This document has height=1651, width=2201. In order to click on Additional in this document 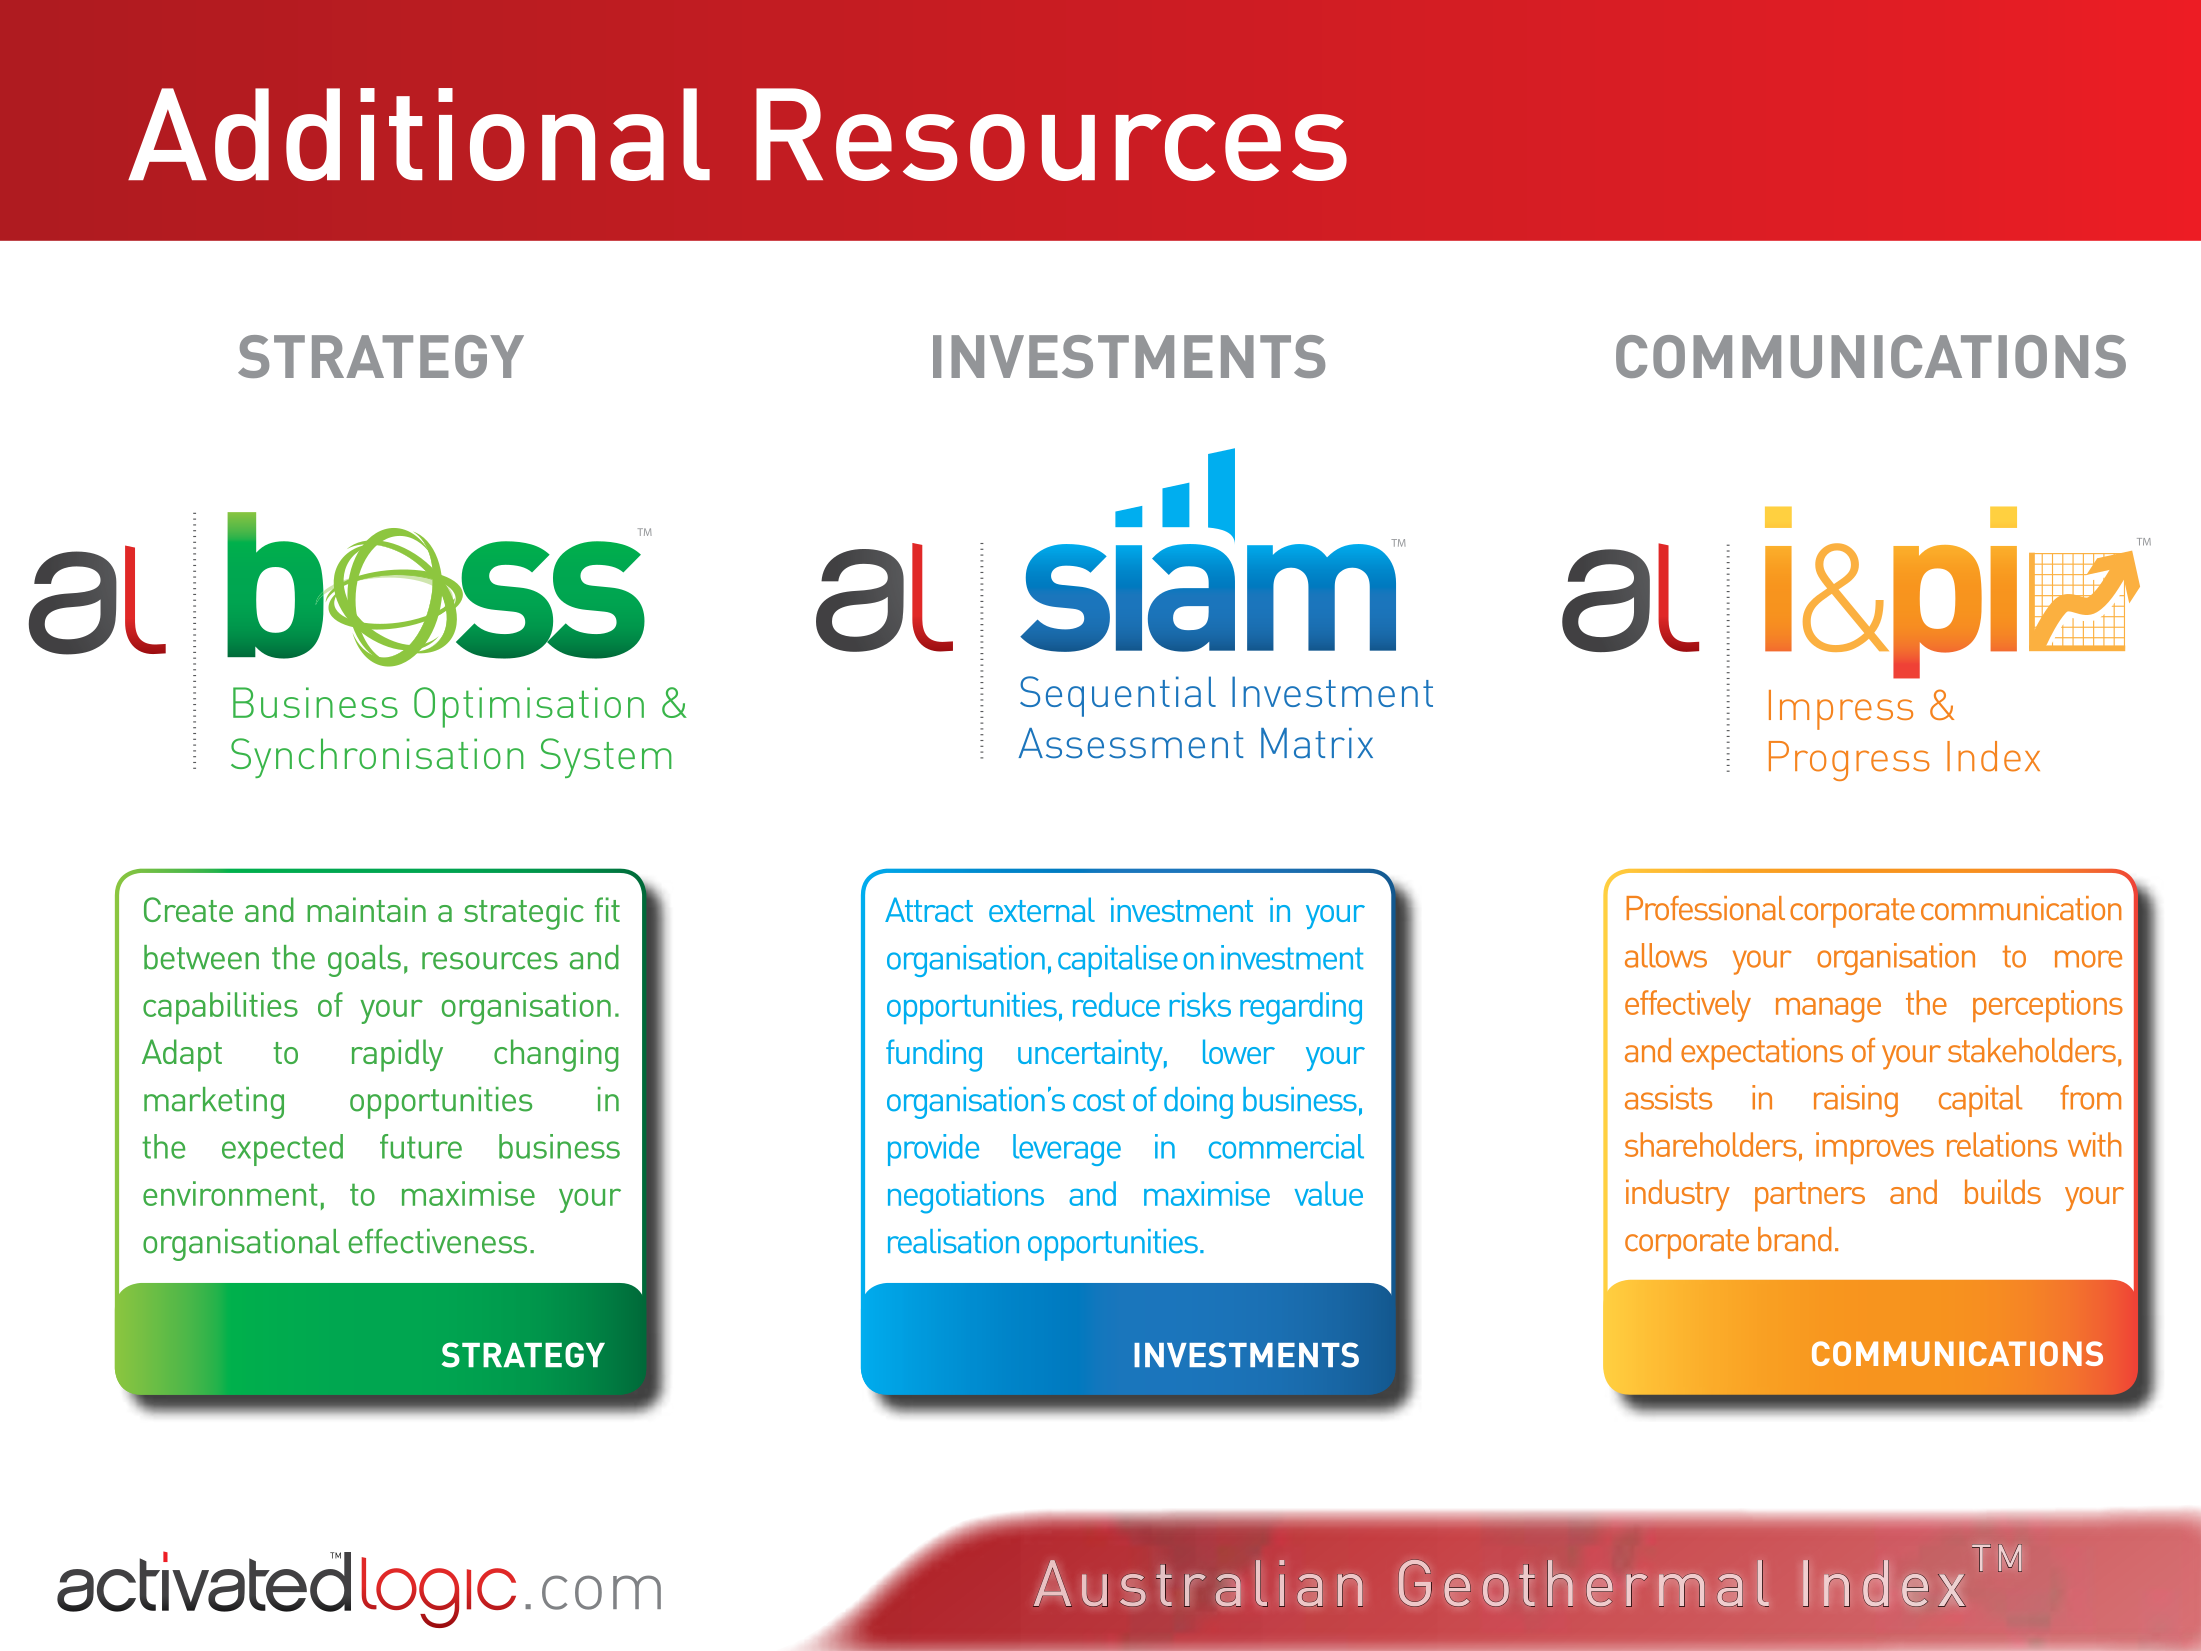, I will do `click(419, 134)`.
